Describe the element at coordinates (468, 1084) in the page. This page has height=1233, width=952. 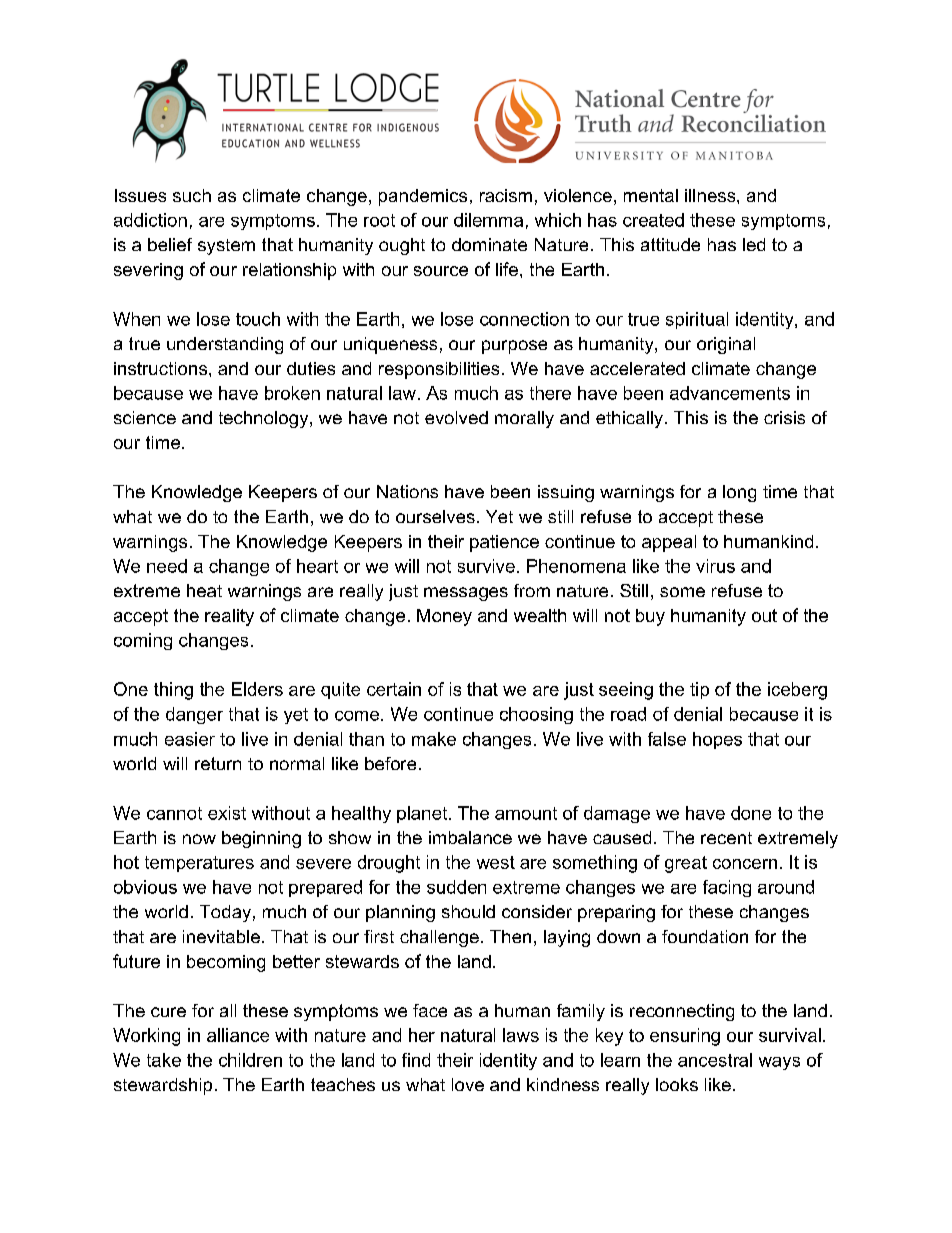
I see `love` at that location.
